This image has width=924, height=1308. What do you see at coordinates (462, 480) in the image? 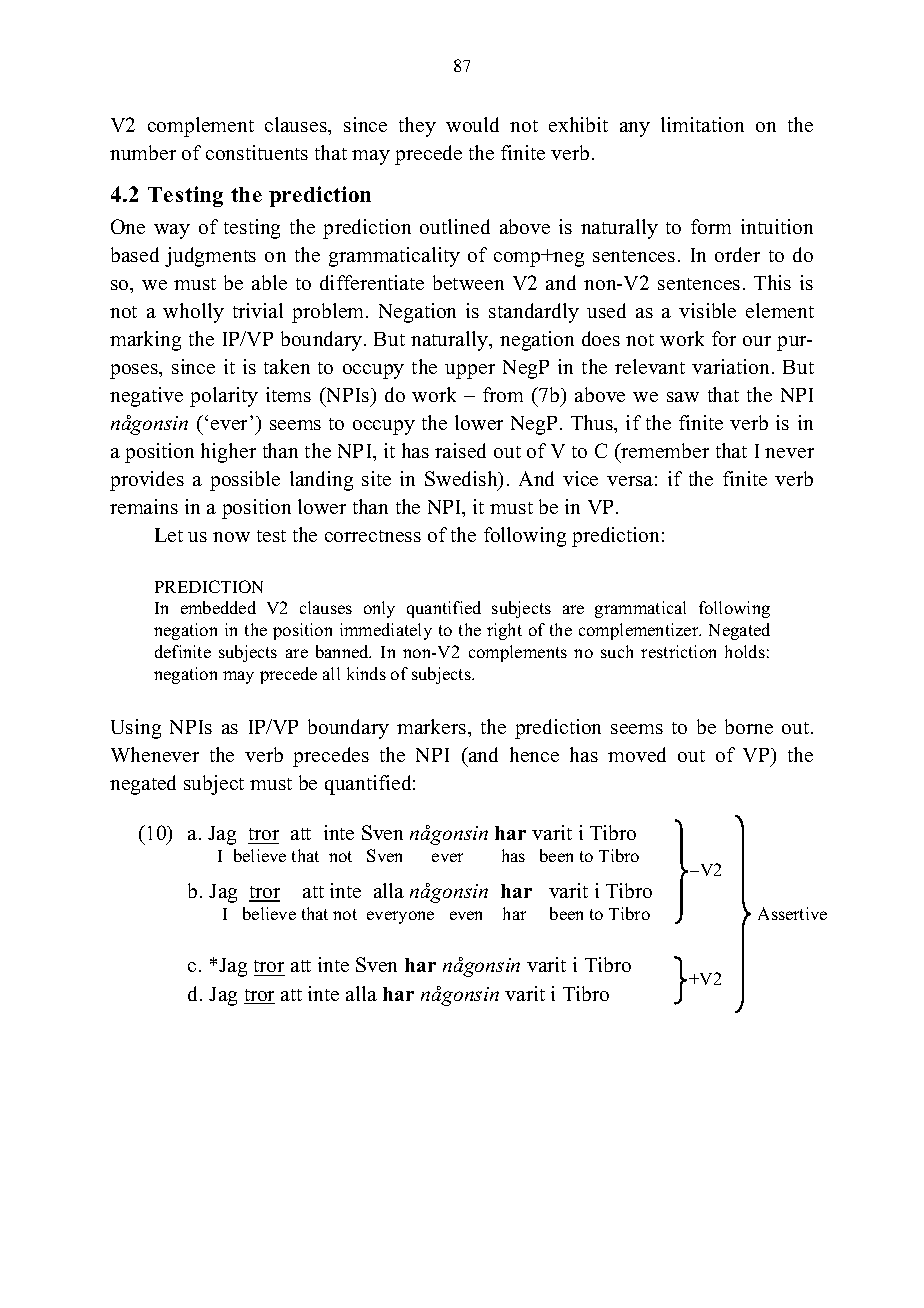
I see `Swedish` at bounding box center [462, 480].
